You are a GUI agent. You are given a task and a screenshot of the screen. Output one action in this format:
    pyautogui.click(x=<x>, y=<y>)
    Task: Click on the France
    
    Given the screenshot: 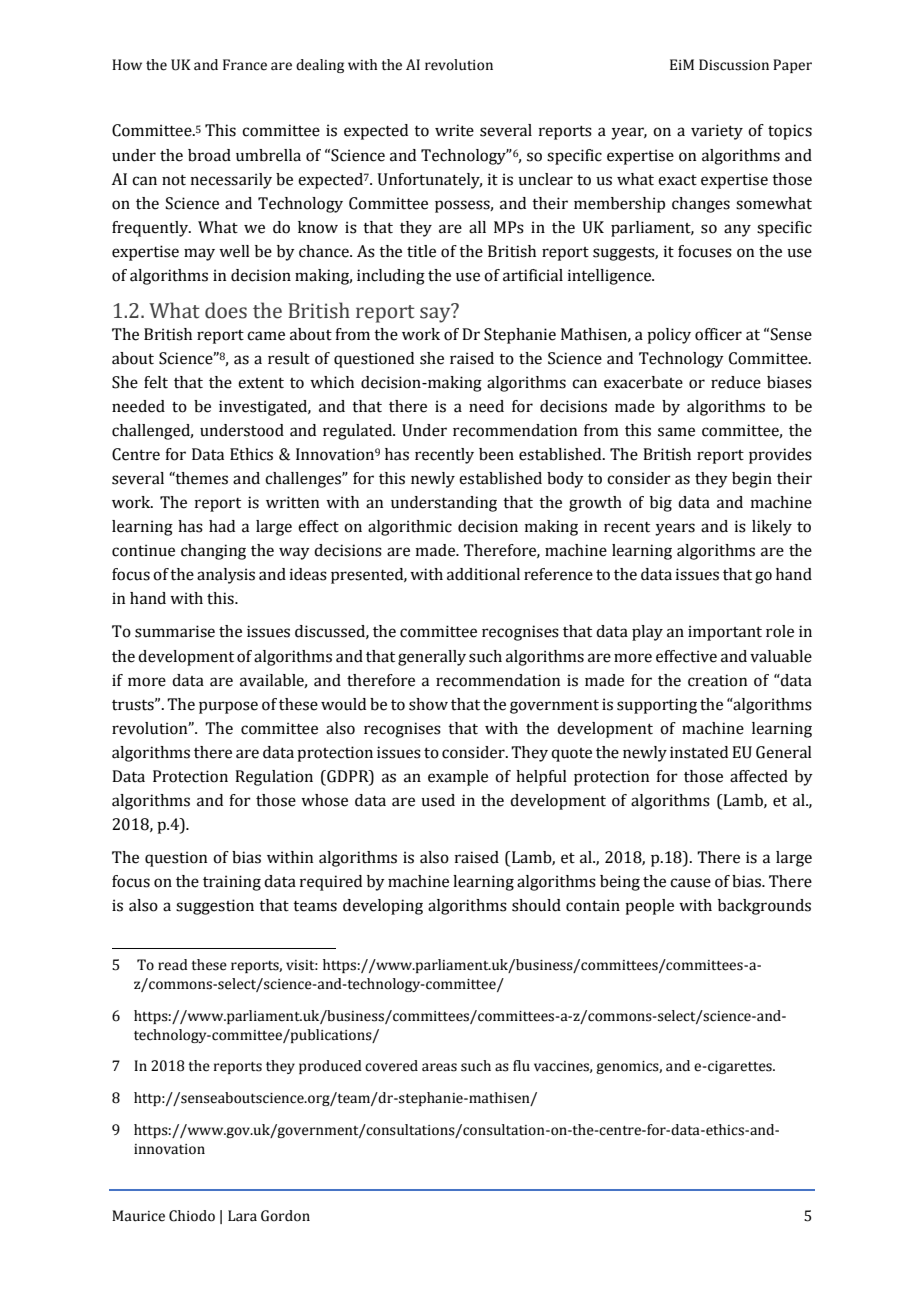 What is the action you would take?
    pyautogui.click(x=245, y=65)
